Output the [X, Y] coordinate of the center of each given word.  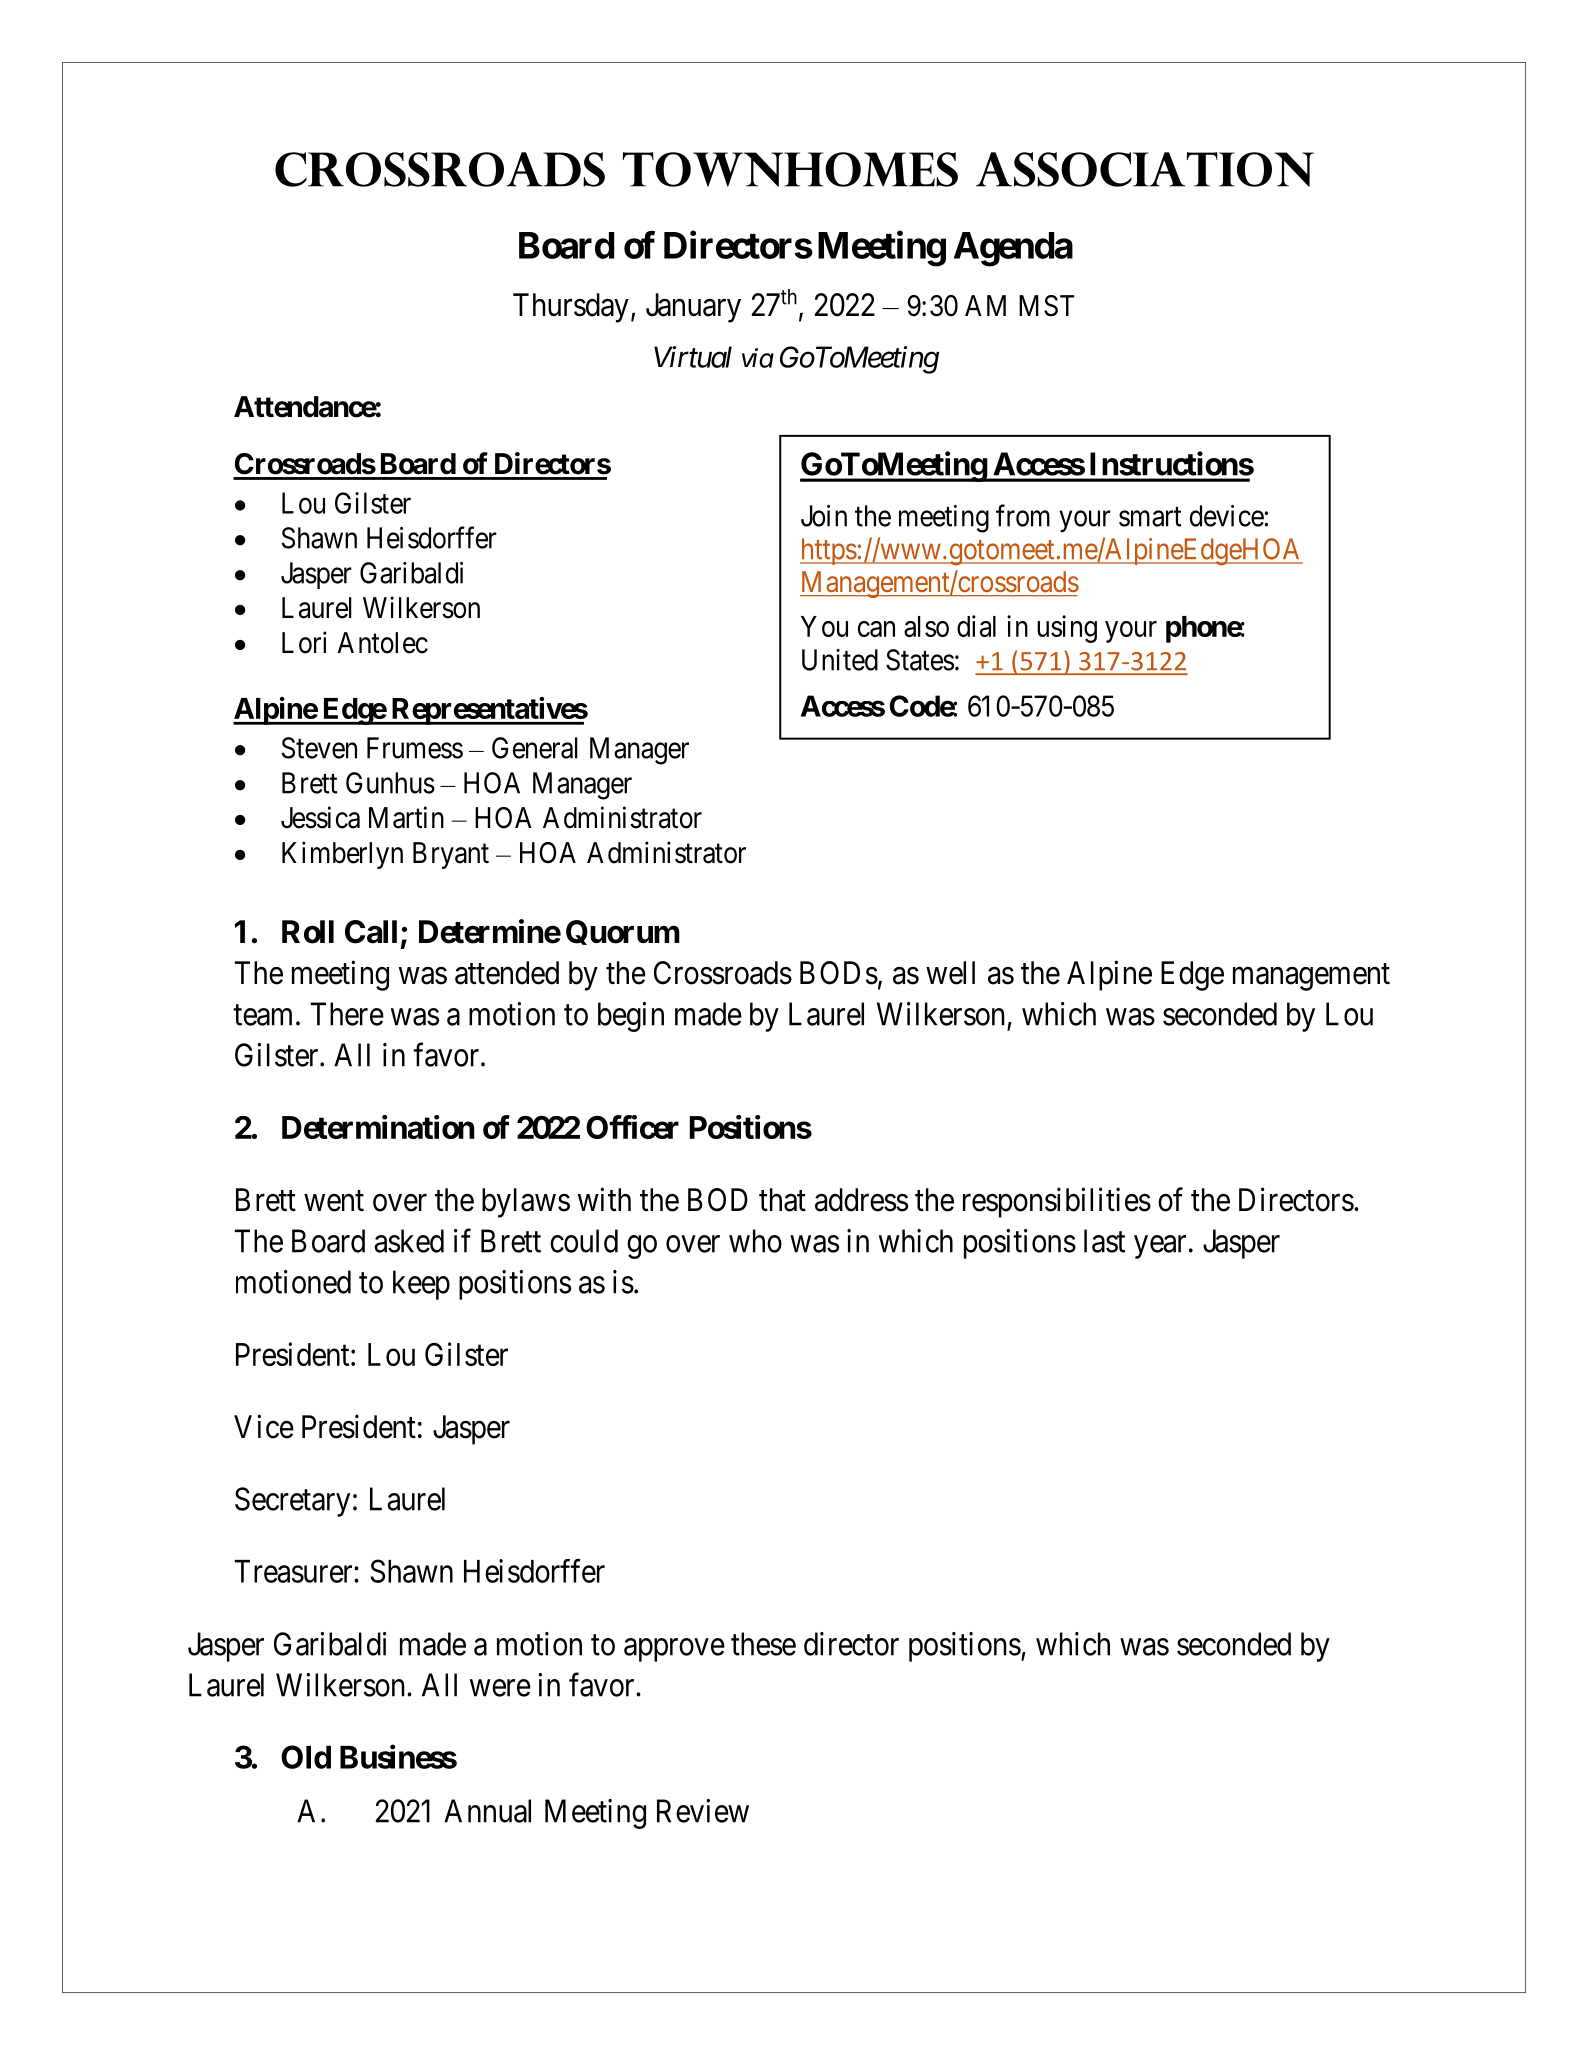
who [755, 1241]
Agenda [1013, 249]
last [1104, 1241]
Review [703, 1811]
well [950, 973]
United [840, 660]
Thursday [571, 308]
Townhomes [790, 169]
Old [306, 1757]
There [347, 1014]
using [1067, 629]
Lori [304, 642]
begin [631, 1017]
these [763, 1644]
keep [421, 1285]
